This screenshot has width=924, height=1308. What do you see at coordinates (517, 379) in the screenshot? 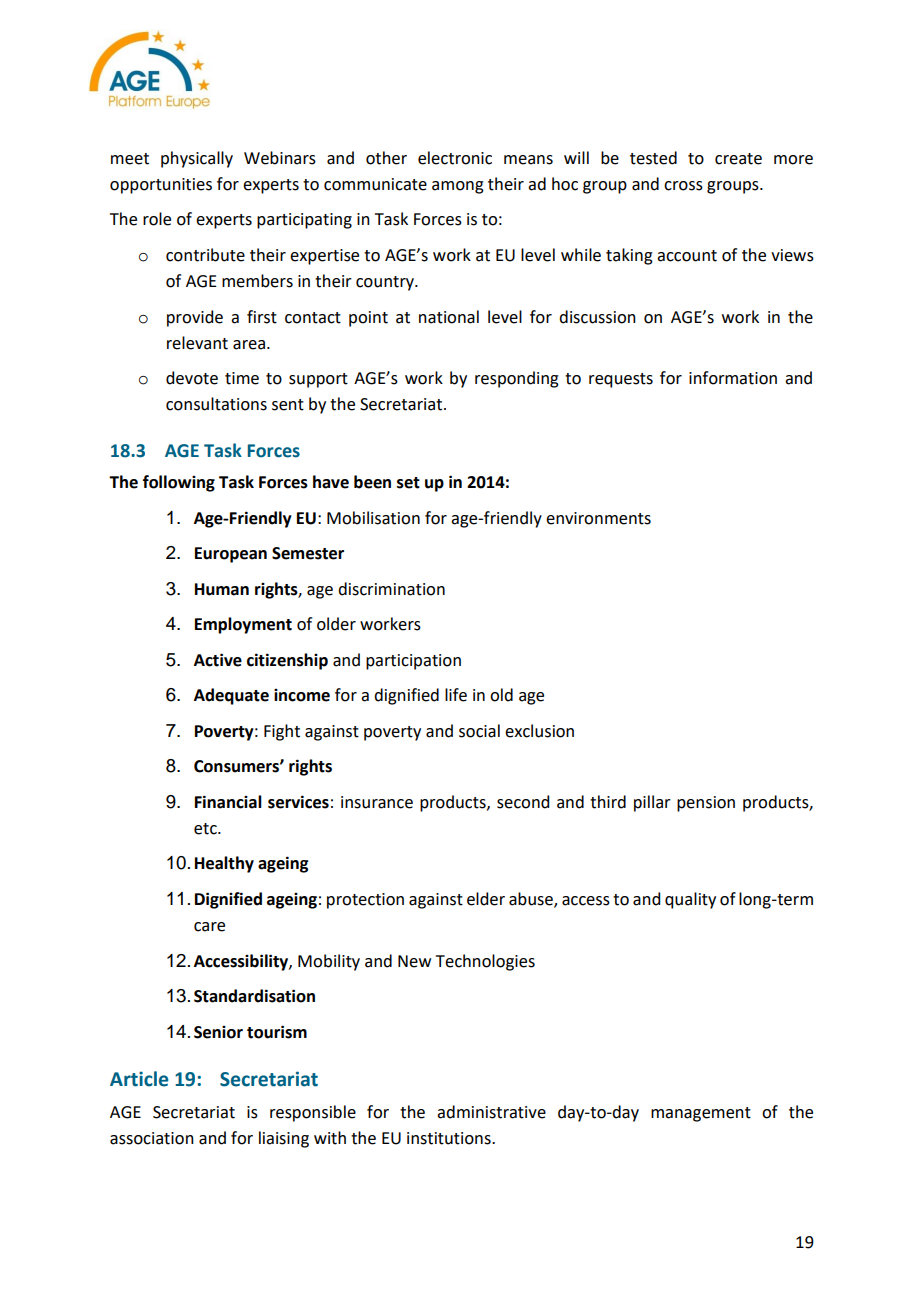
I see `responding` at bounding box center [517, 379].
